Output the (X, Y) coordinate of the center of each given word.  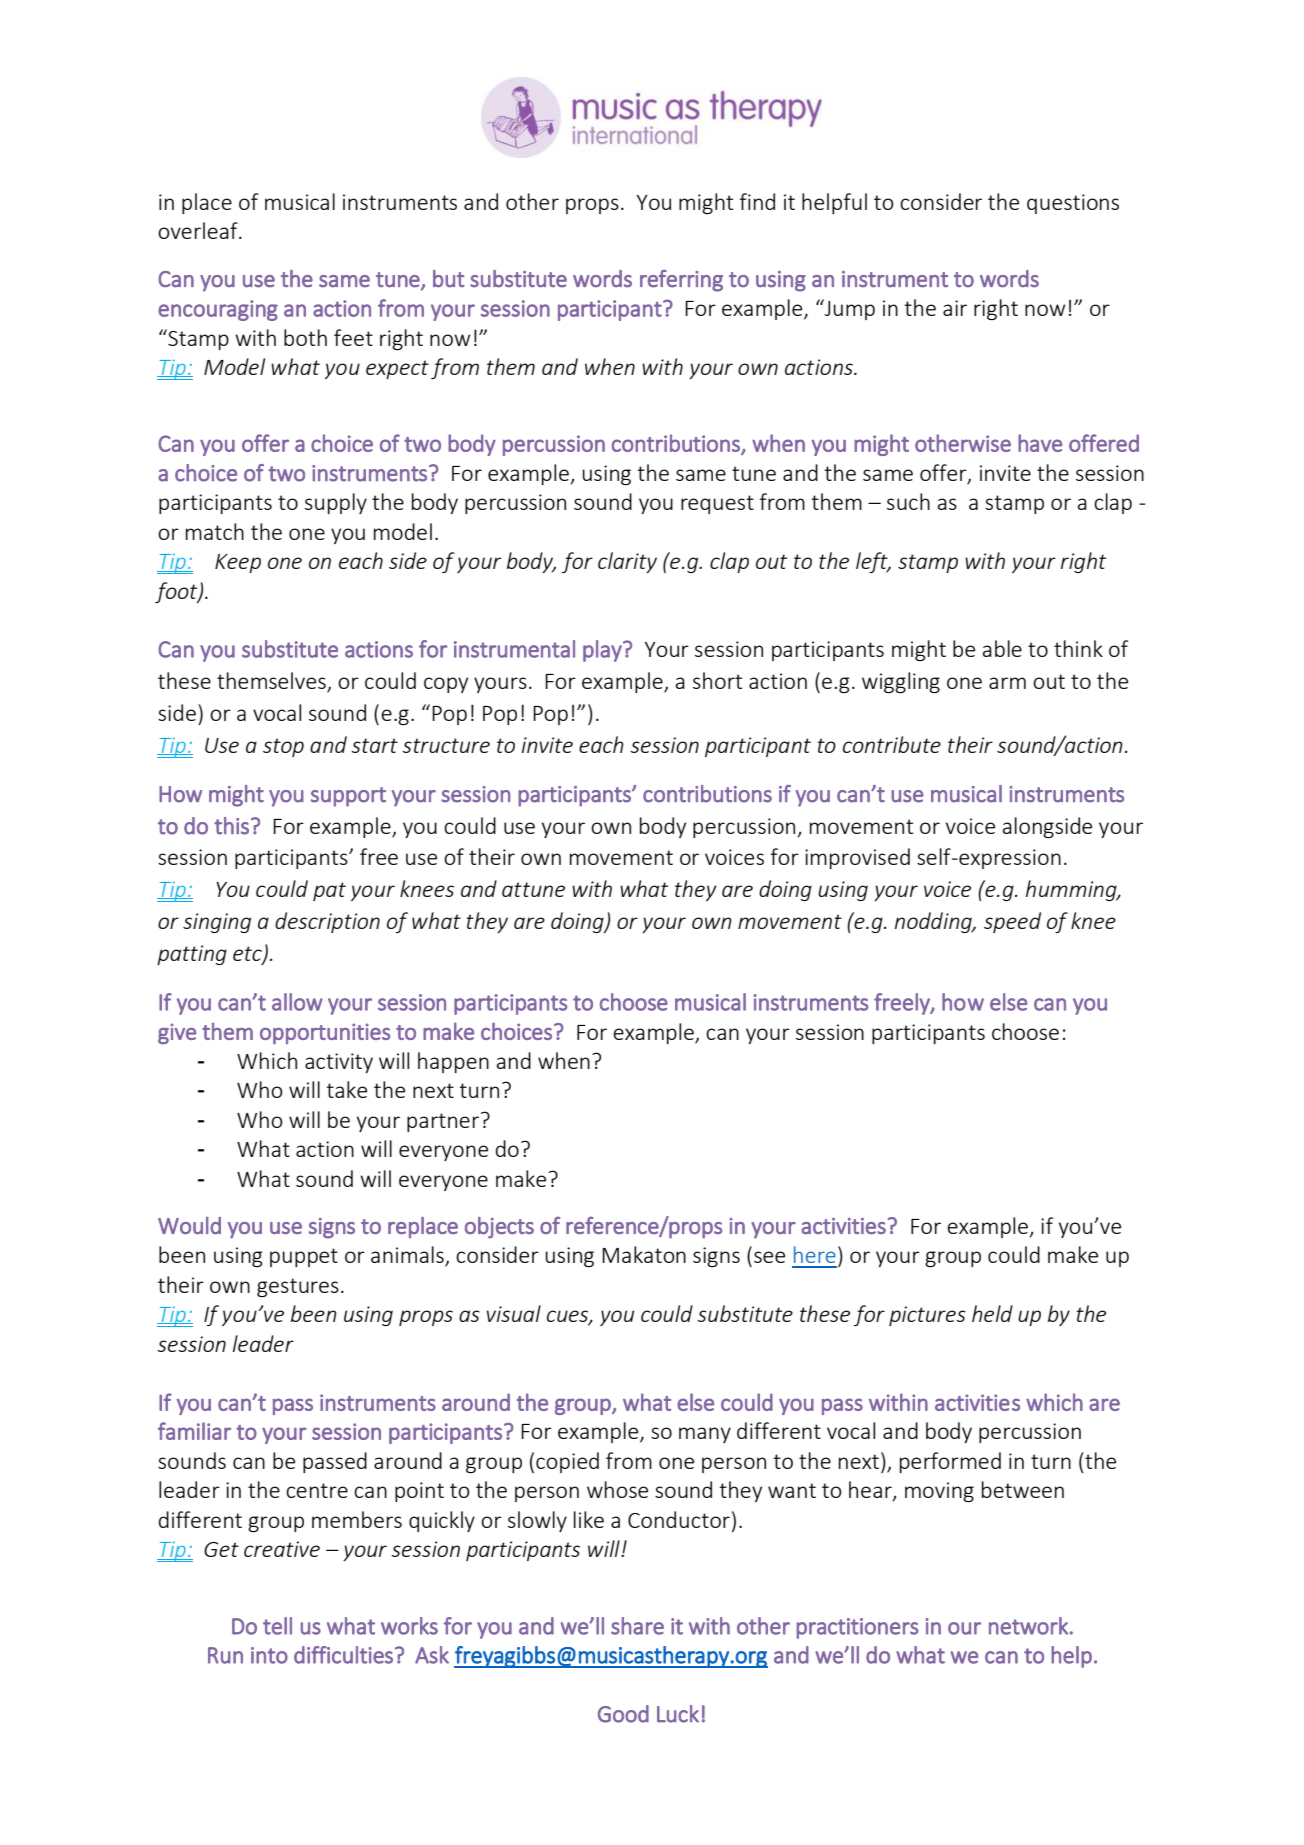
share (637, 1626)
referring (681, 281)
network (1028, 1626)
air (955, 308)
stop (283, 747)
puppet (304, 1257)
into (269, 1655)
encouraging (218, 310)
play (603, 651)
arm (1007, 683)
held (992, 1313)
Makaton (644, 1254)
